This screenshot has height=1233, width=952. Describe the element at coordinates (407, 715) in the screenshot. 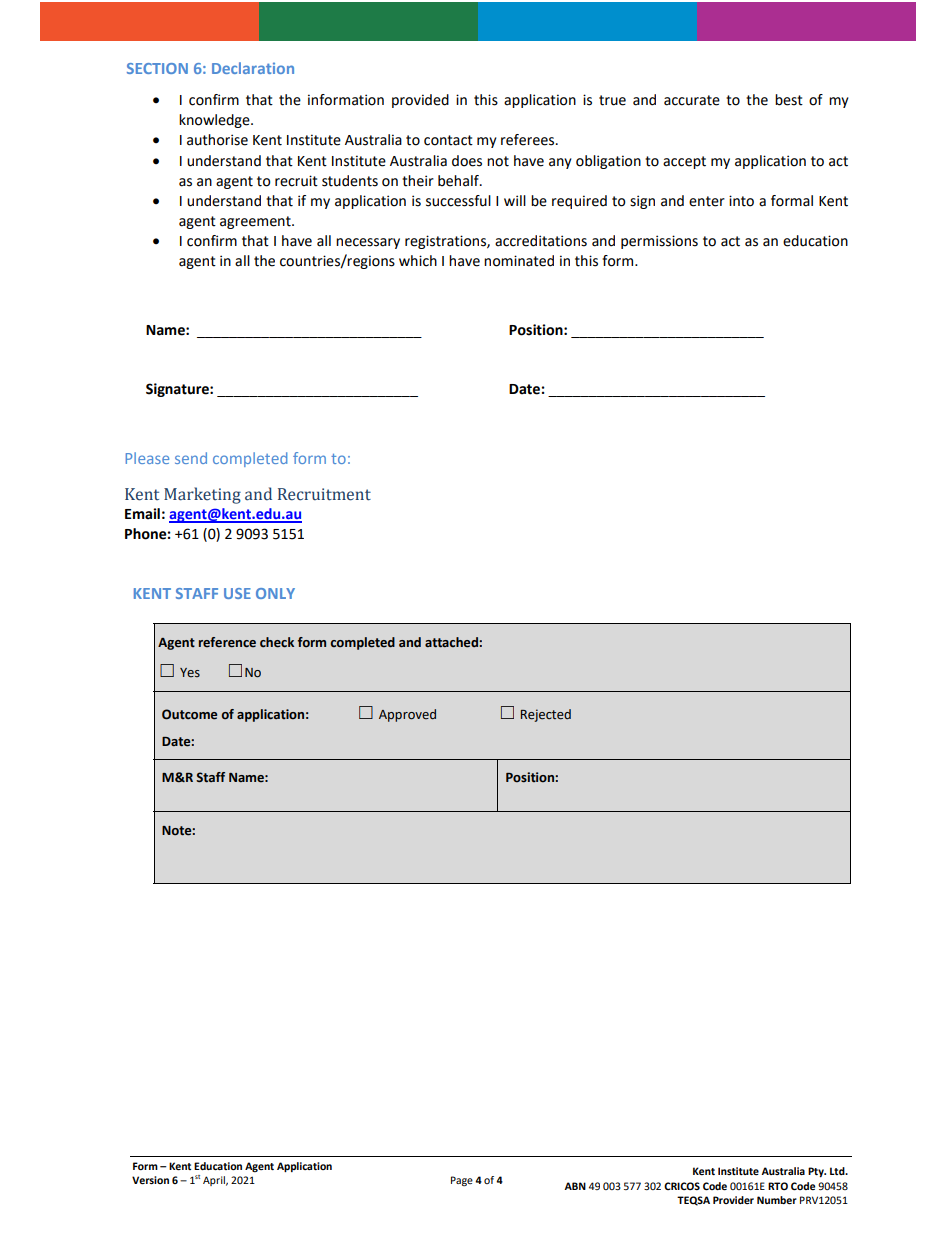

I see `Approved` at that location.
